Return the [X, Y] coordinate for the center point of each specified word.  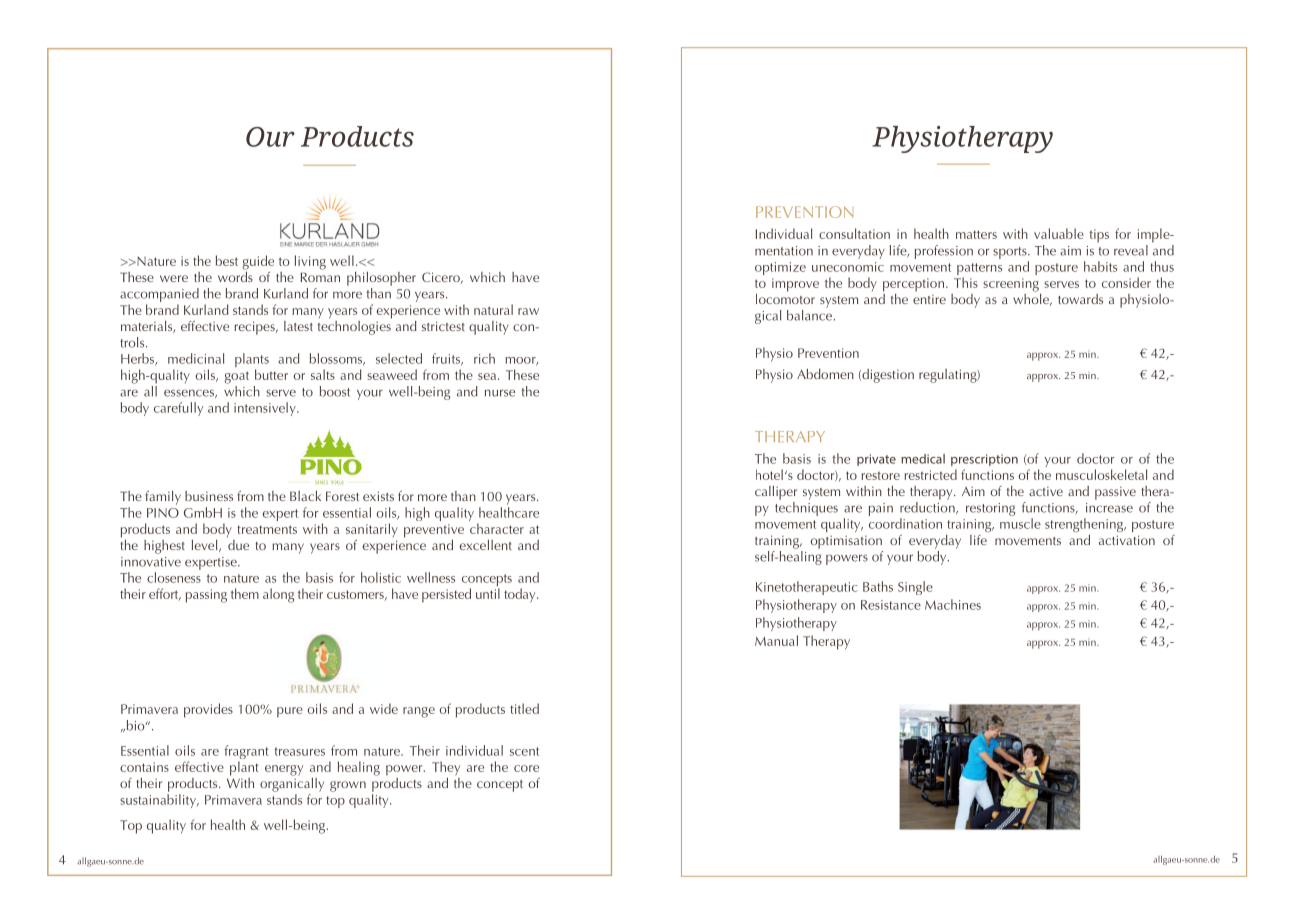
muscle [1020, 522]
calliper [776, 493]
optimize [780, 268]
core [526, 768]
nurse [500, 393]
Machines [953, 604]
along [278, 595]
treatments [267, 529]
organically [292, 783]
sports [1011, 253]
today [521, 595]
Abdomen [825, 374]
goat [236, 377]
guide [258, 262]
